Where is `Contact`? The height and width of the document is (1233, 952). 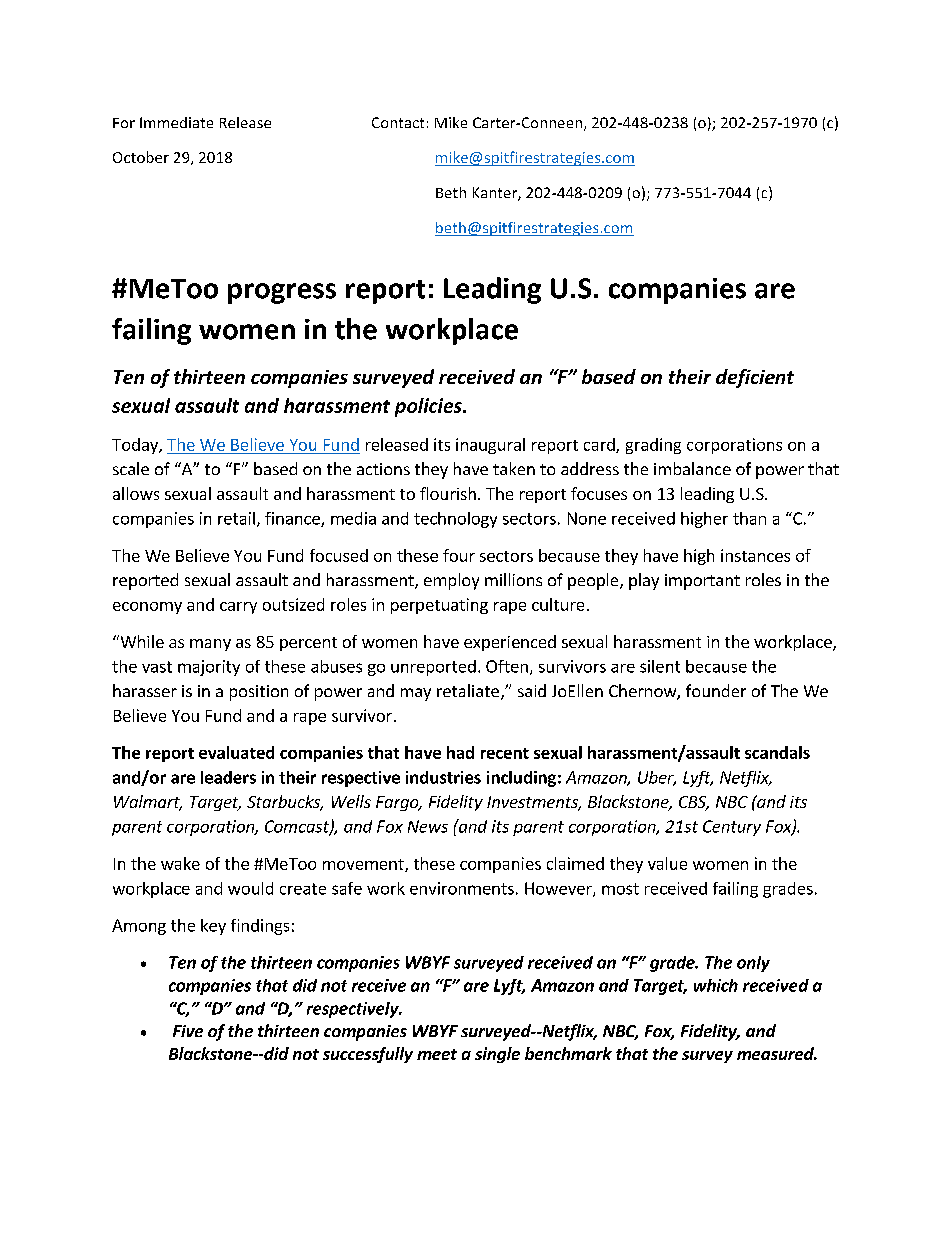 Contact is located at coordinates (398, 122).
